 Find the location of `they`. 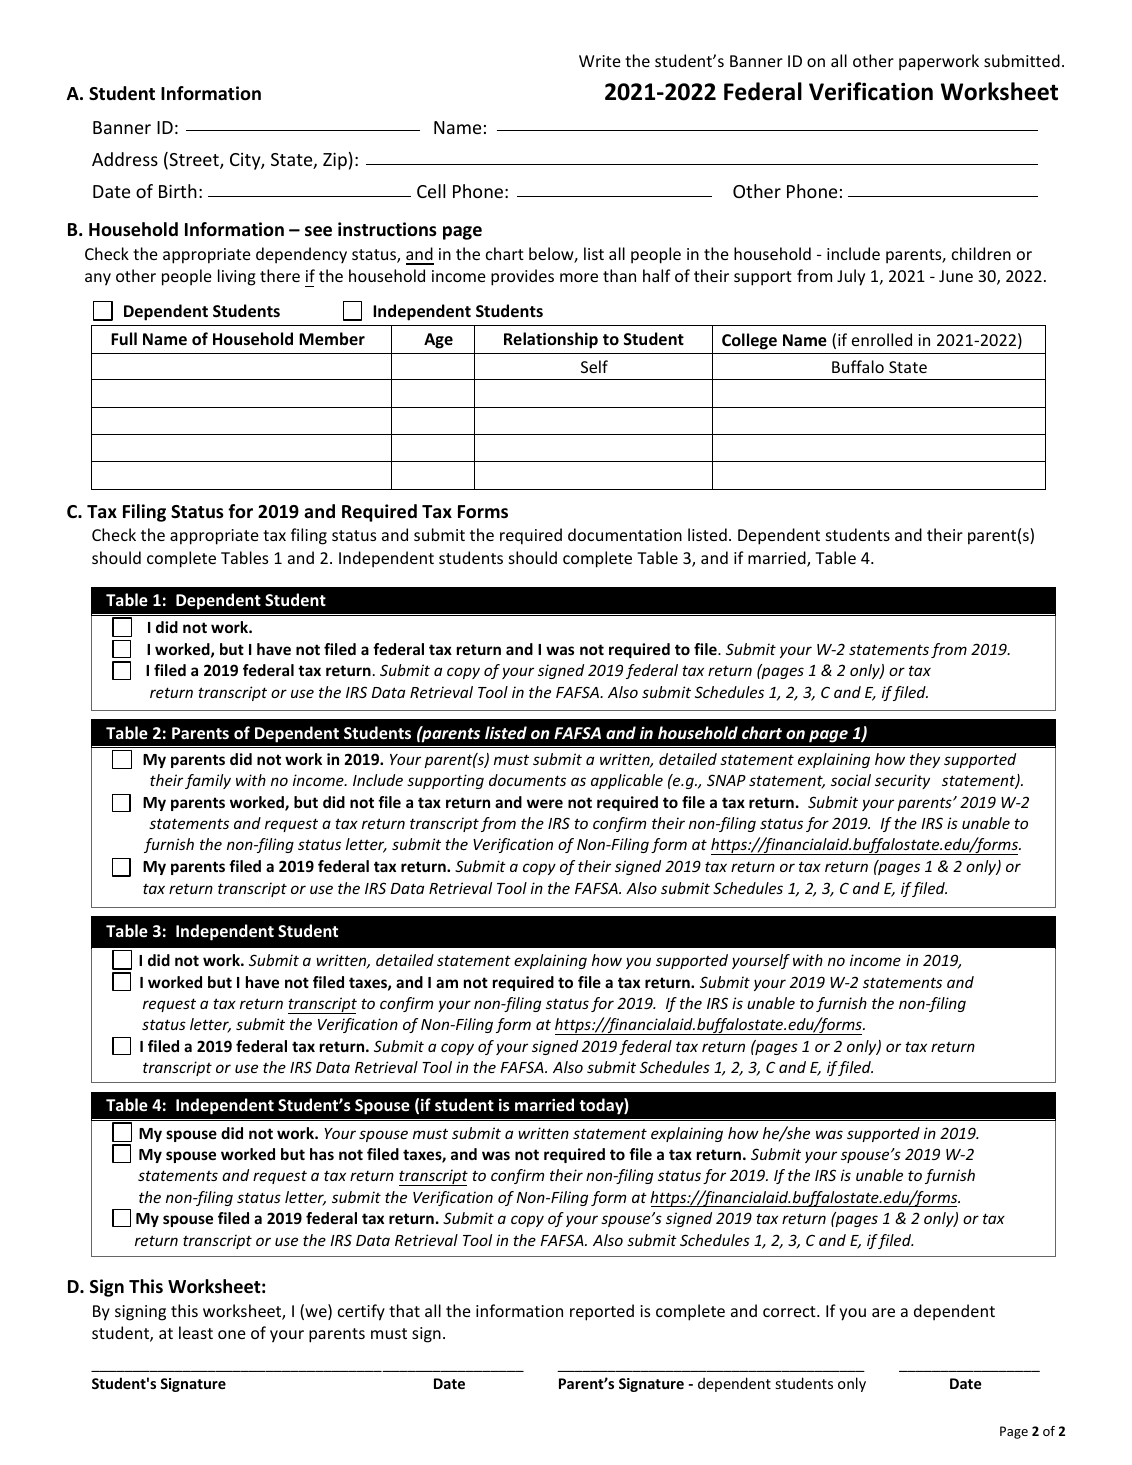

they is located at coordinates (925, 760).
